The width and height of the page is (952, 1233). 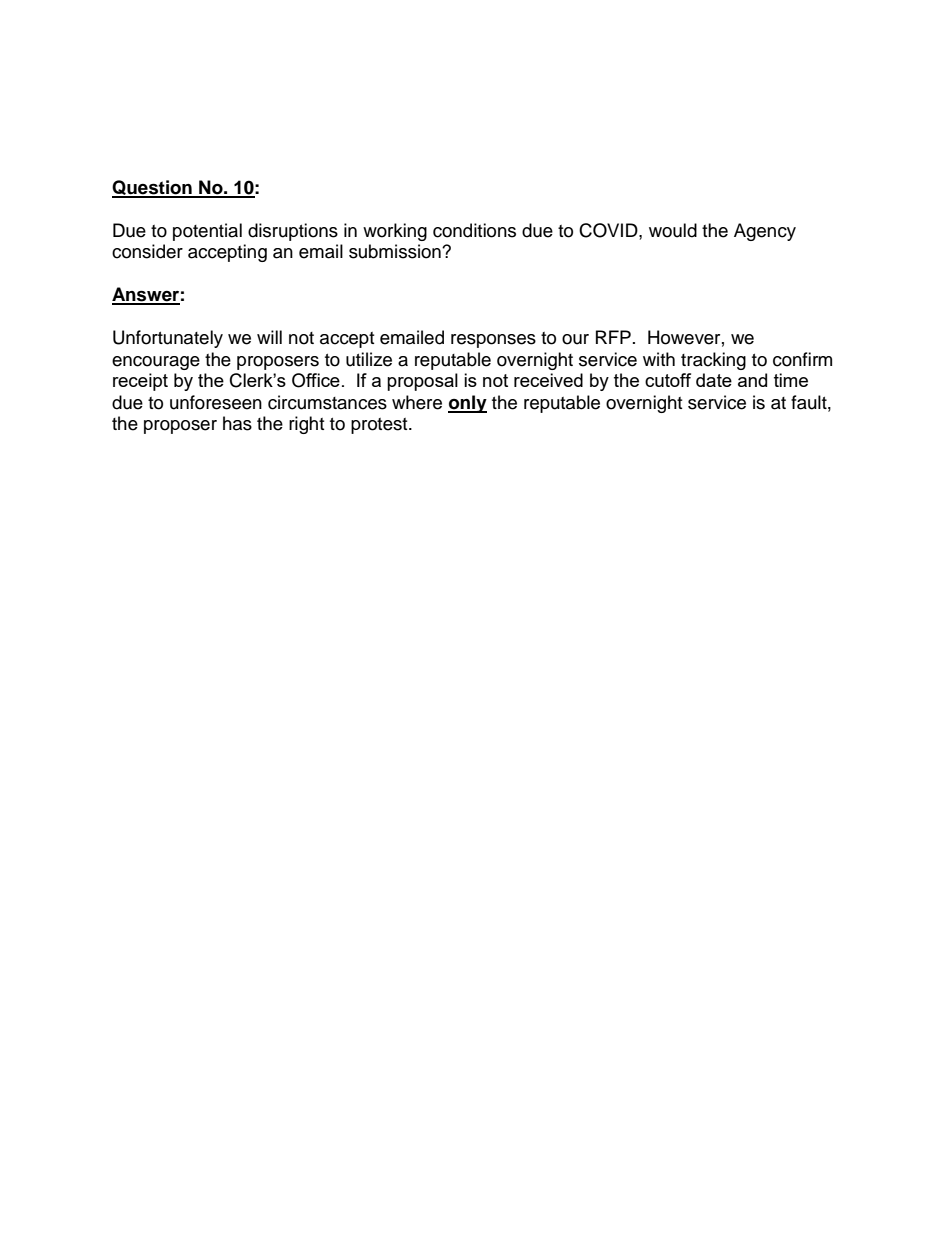 I want to click on date, so click(x=714, y=380).
